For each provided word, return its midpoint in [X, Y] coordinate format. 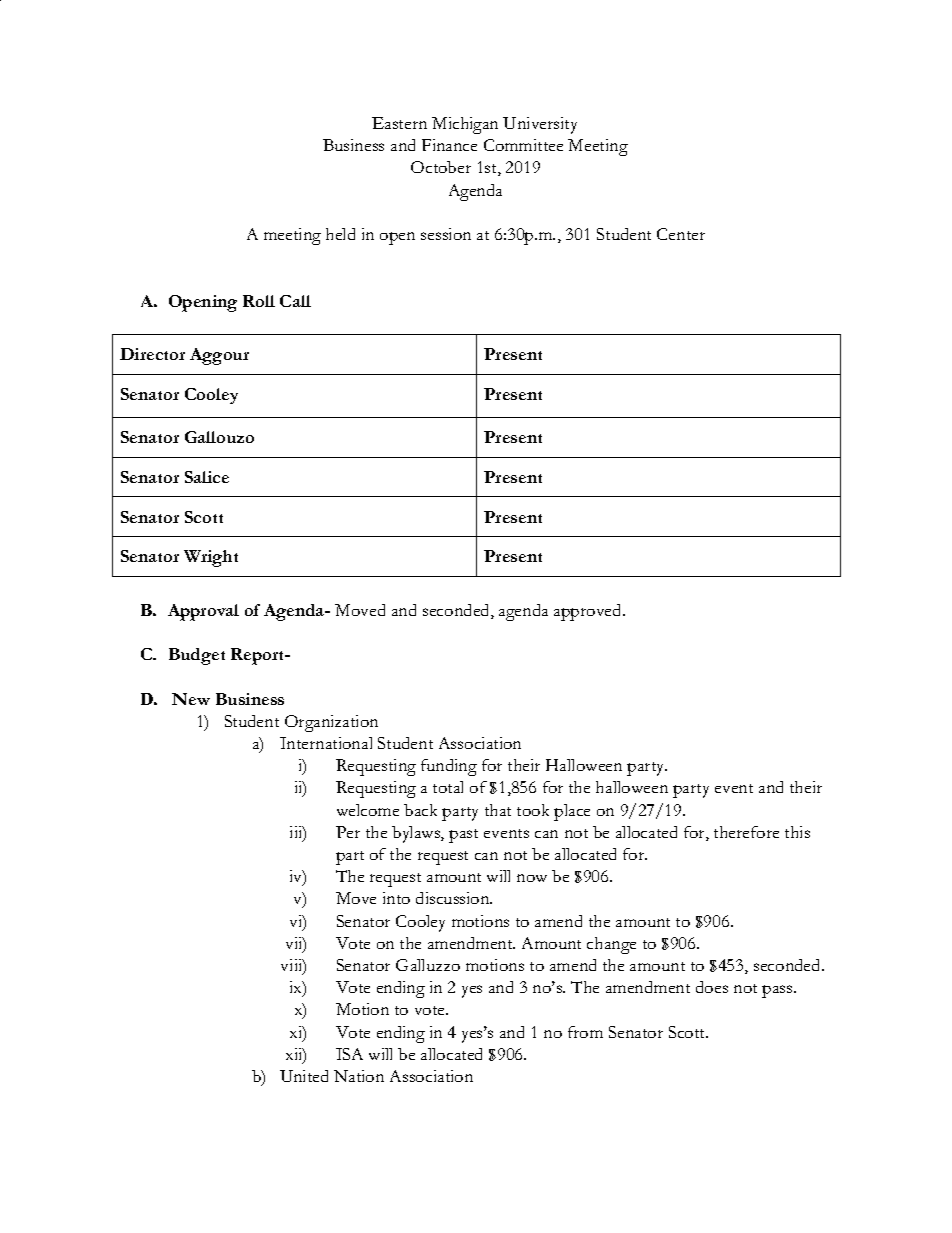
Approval [203, 612]
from [585, 1032]
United [304, 1076]
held [340, 234]
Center [681, 234]
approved [589, 612]
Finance [449, 145]
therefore [746, 832]
